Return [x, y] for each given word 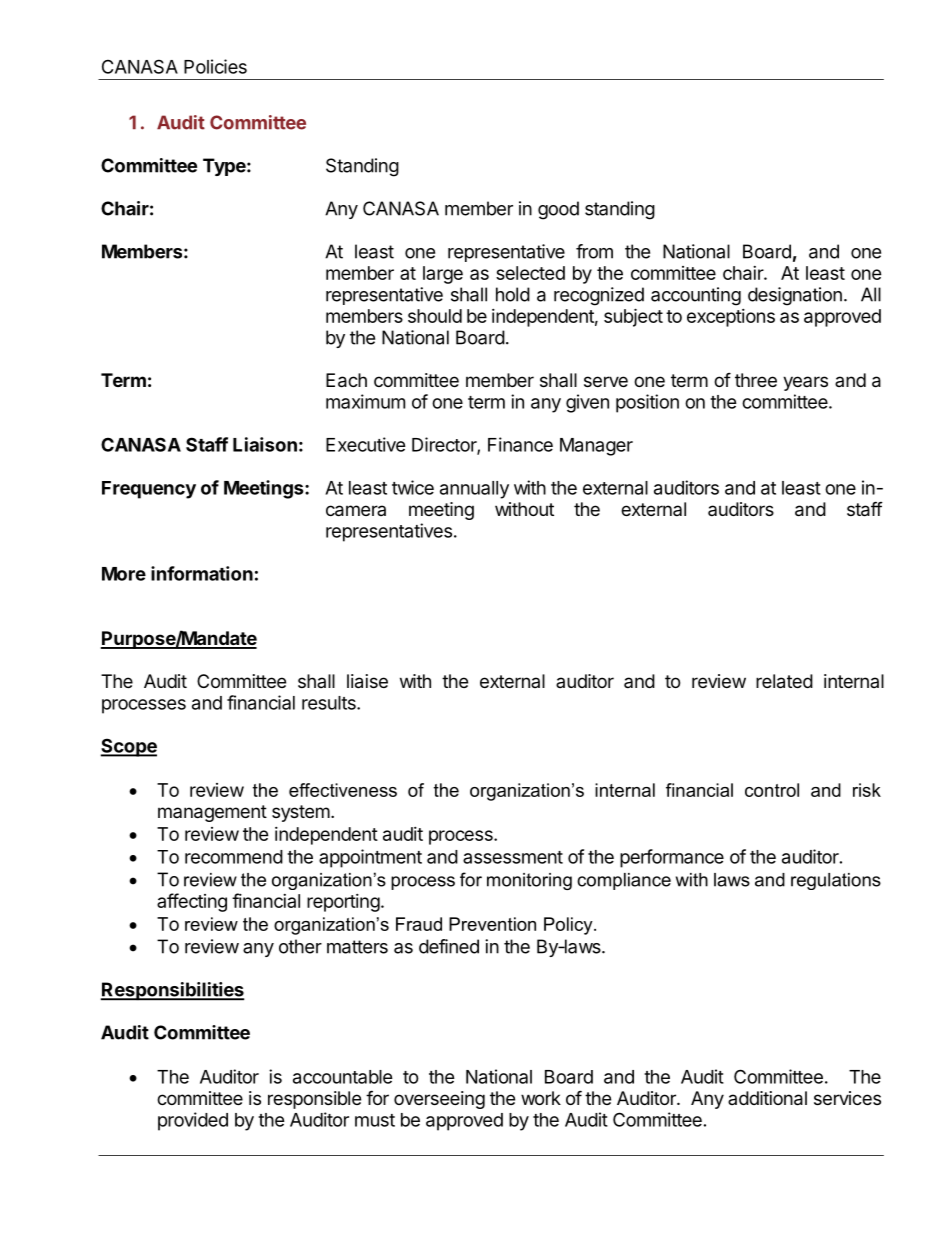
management [212, 813]
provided [193, 1121]
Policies [215, 66]
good [558, 210]
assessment [513, 857]
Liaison [265, 444]
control [772, 790]
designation [795, 296]
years [805, 383]
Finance [520, 444]
